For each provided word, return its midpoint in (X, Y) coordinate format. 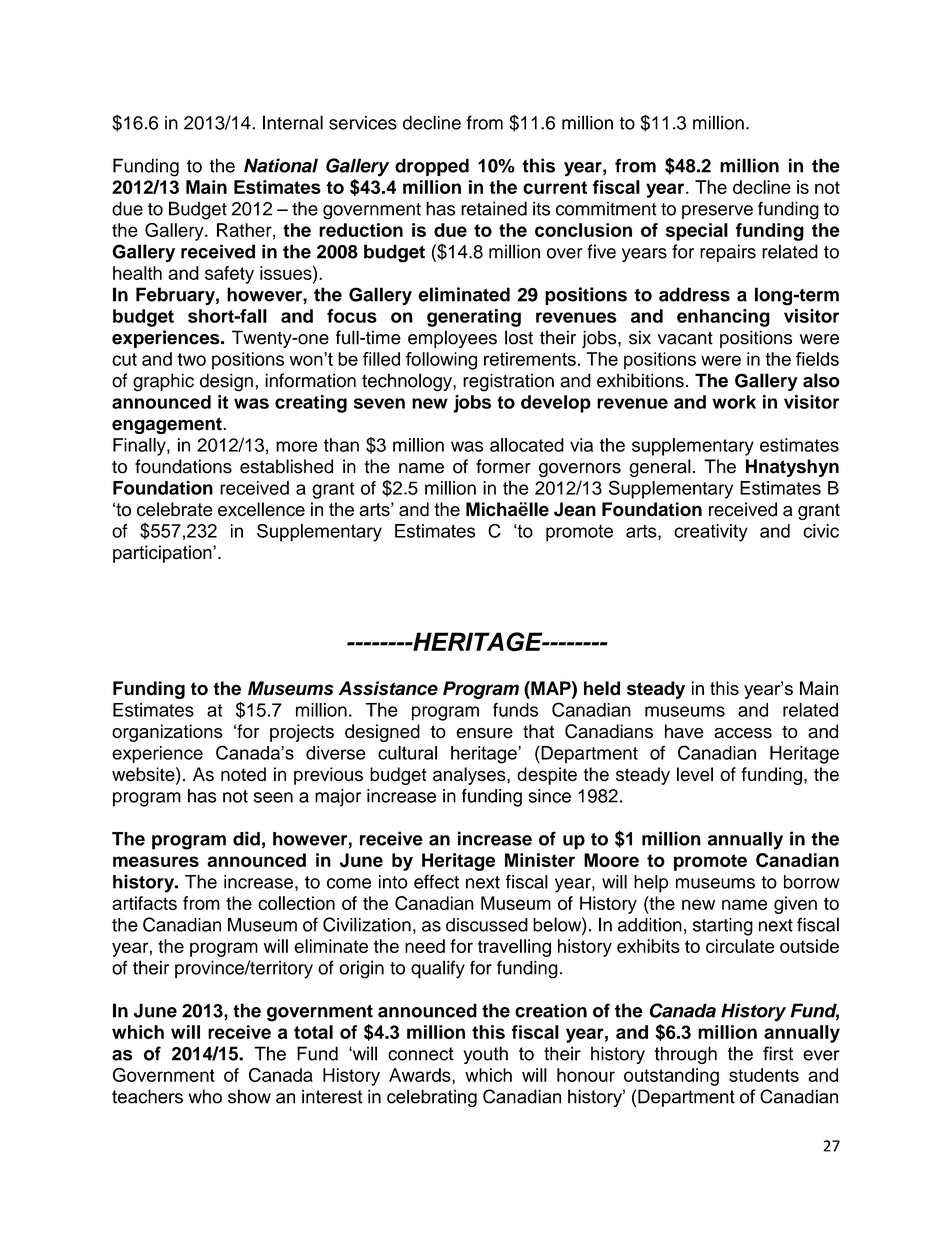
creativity (711, 533)
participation (163, 554)
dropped (432, 167)
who (205, 1096)
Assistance (388, 688)
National (281, 165)
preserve (717, 212)
